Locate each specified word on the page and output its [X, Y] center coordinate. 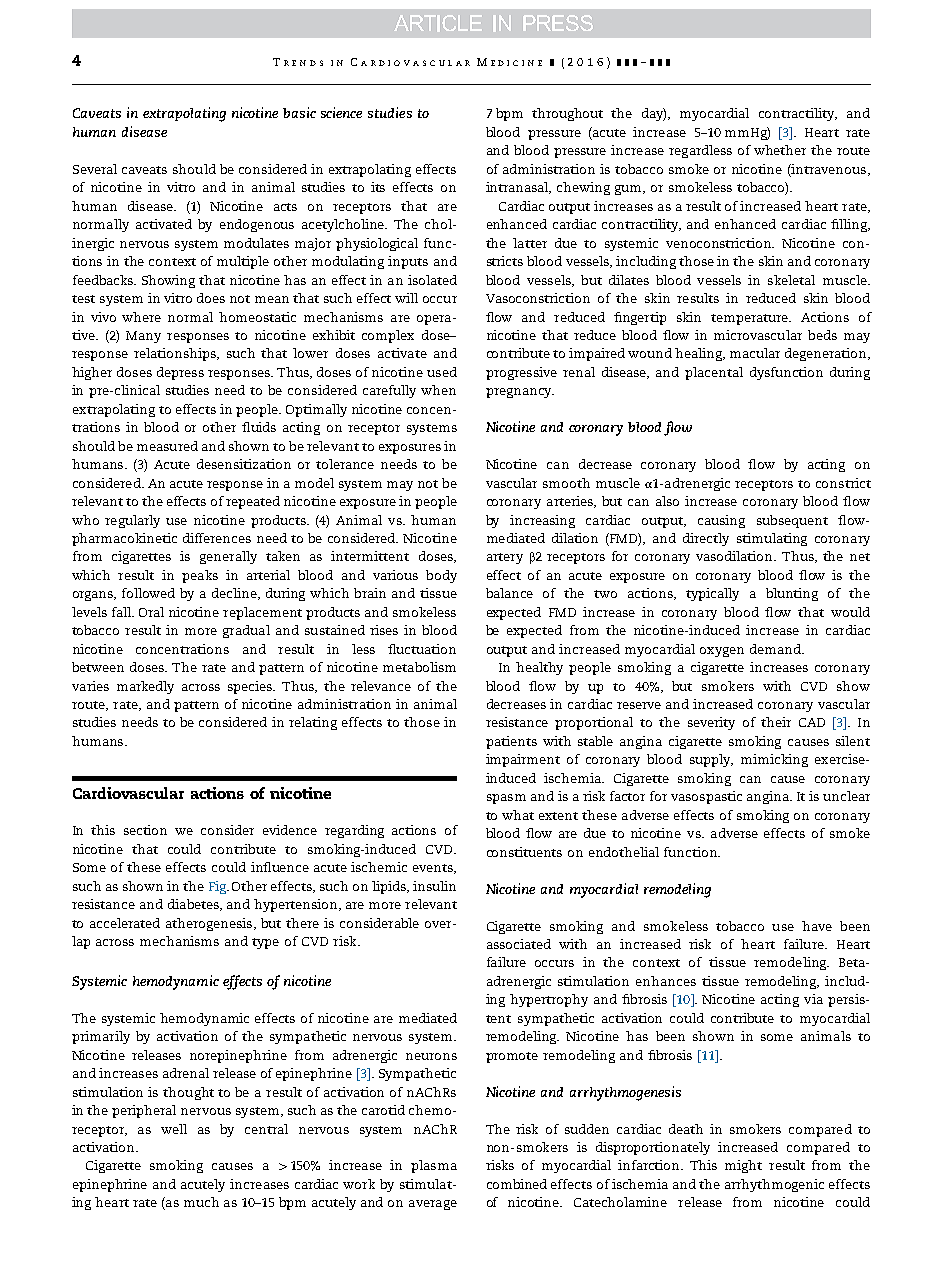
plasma [434, 1166]
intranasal [518, 188]
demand [776, 649]
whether [780, 150]
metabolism [419, 667]
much [201, 1202]
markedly [145, 687]
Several [95, 169]
